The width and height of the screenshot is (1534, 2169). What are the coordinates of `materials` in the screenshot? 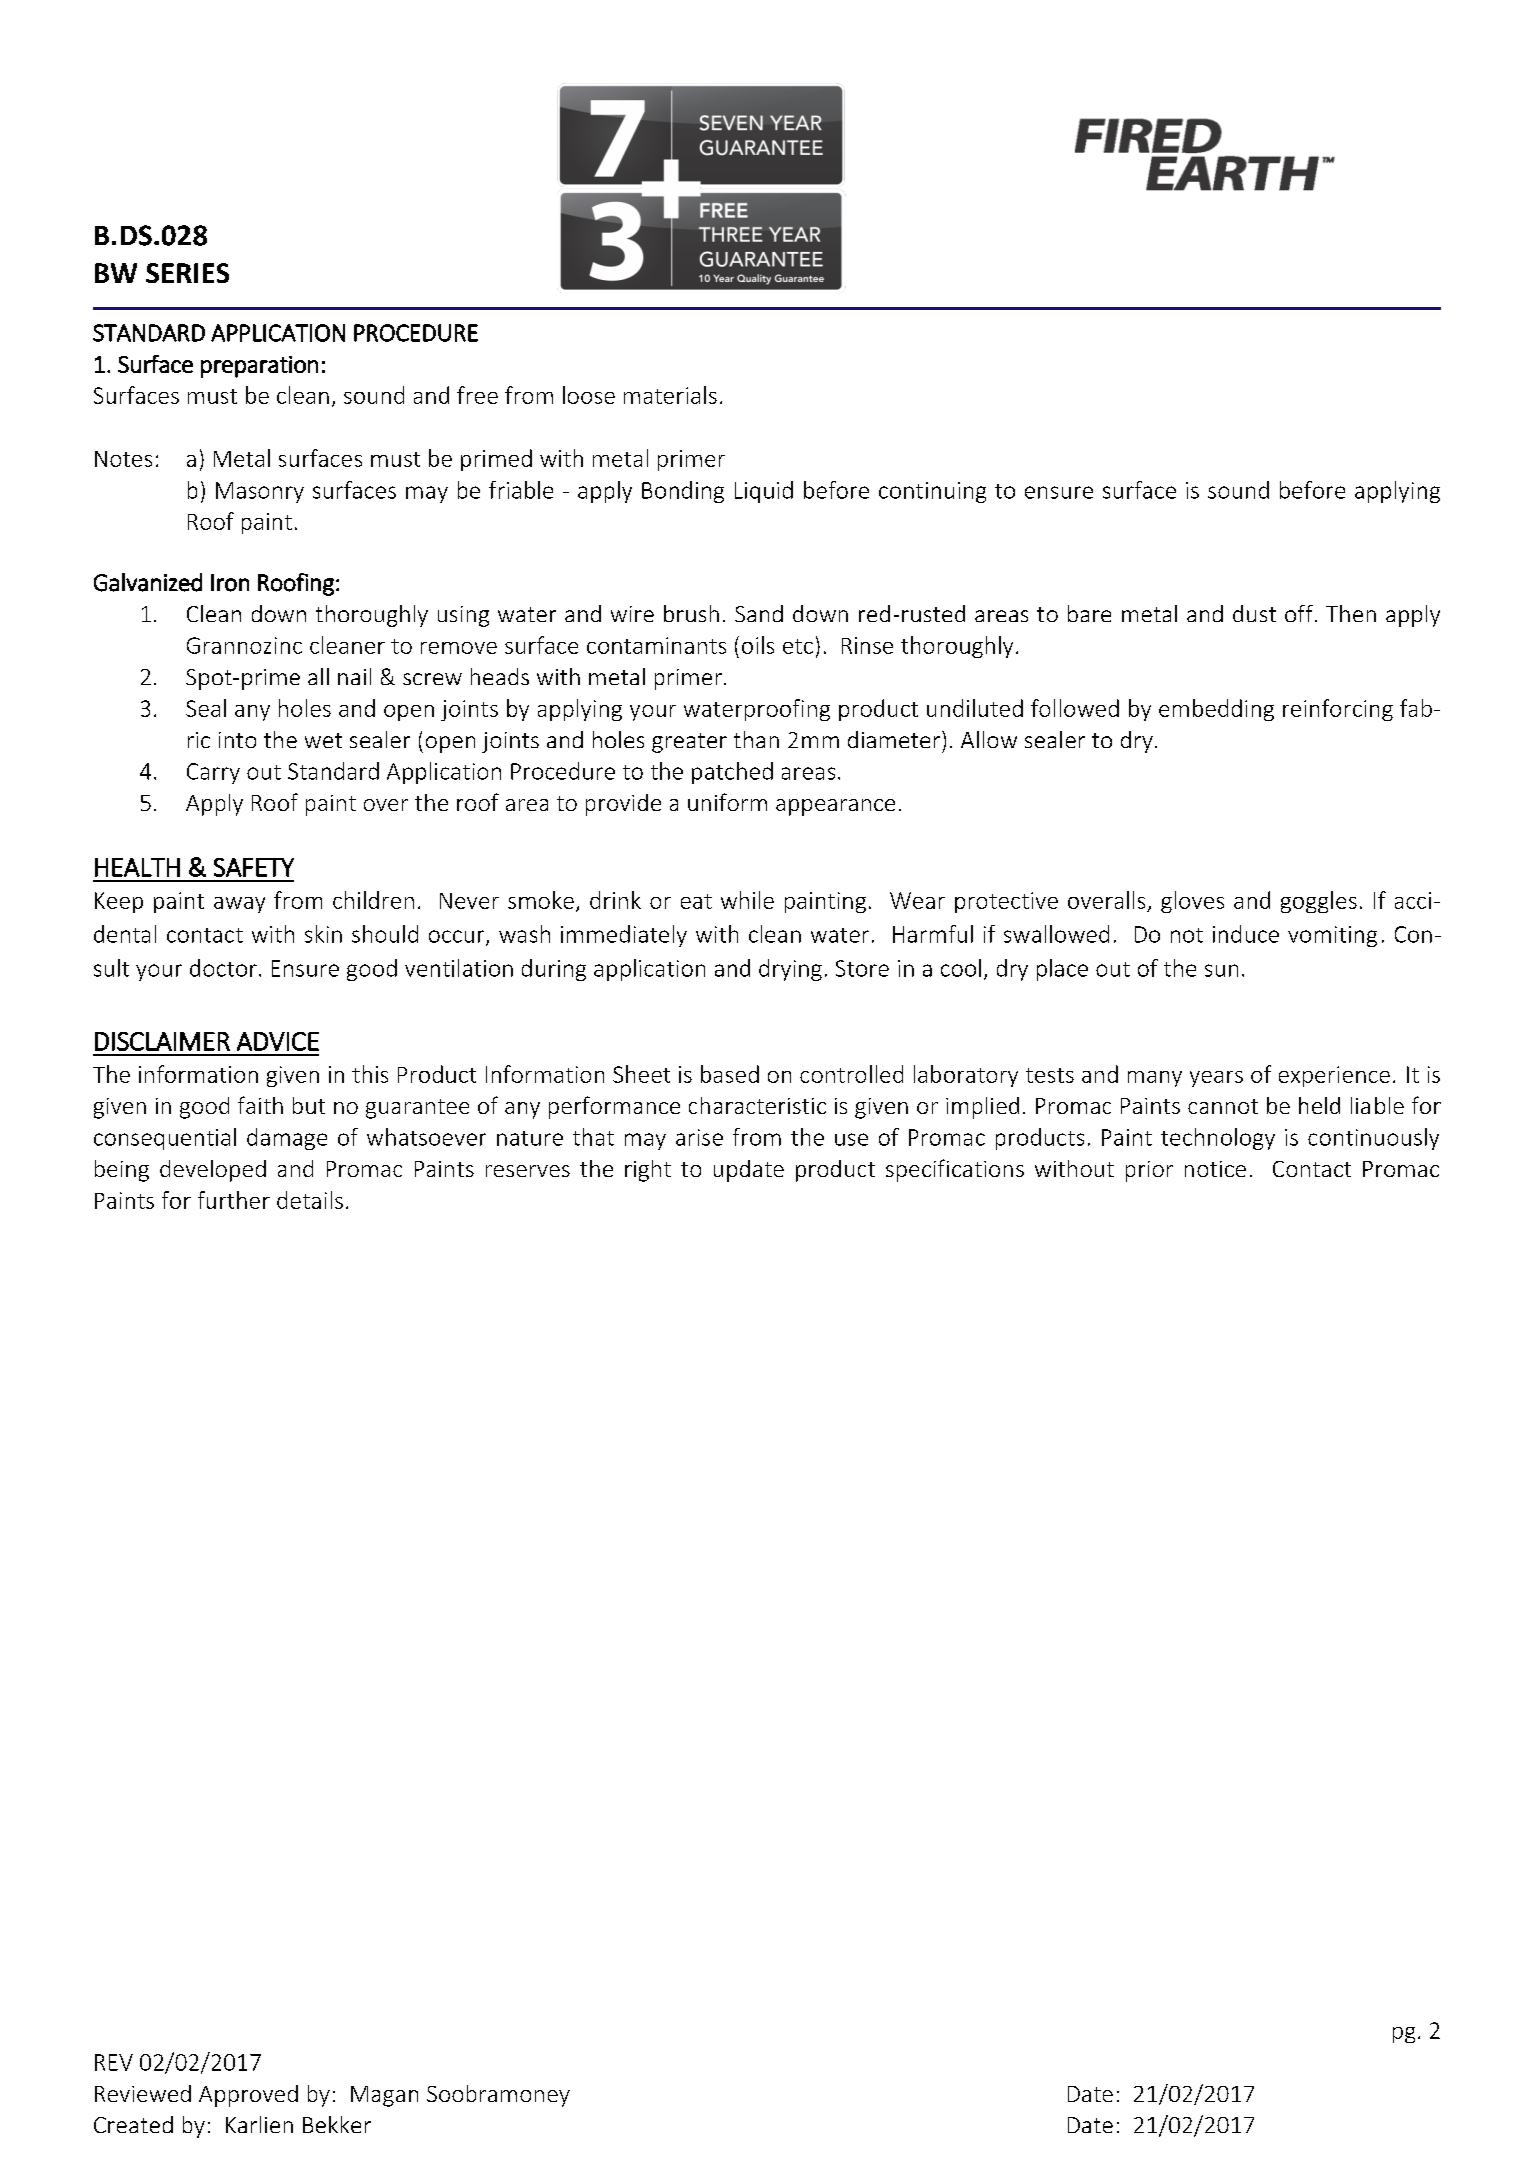 It's located at (670, 395).
